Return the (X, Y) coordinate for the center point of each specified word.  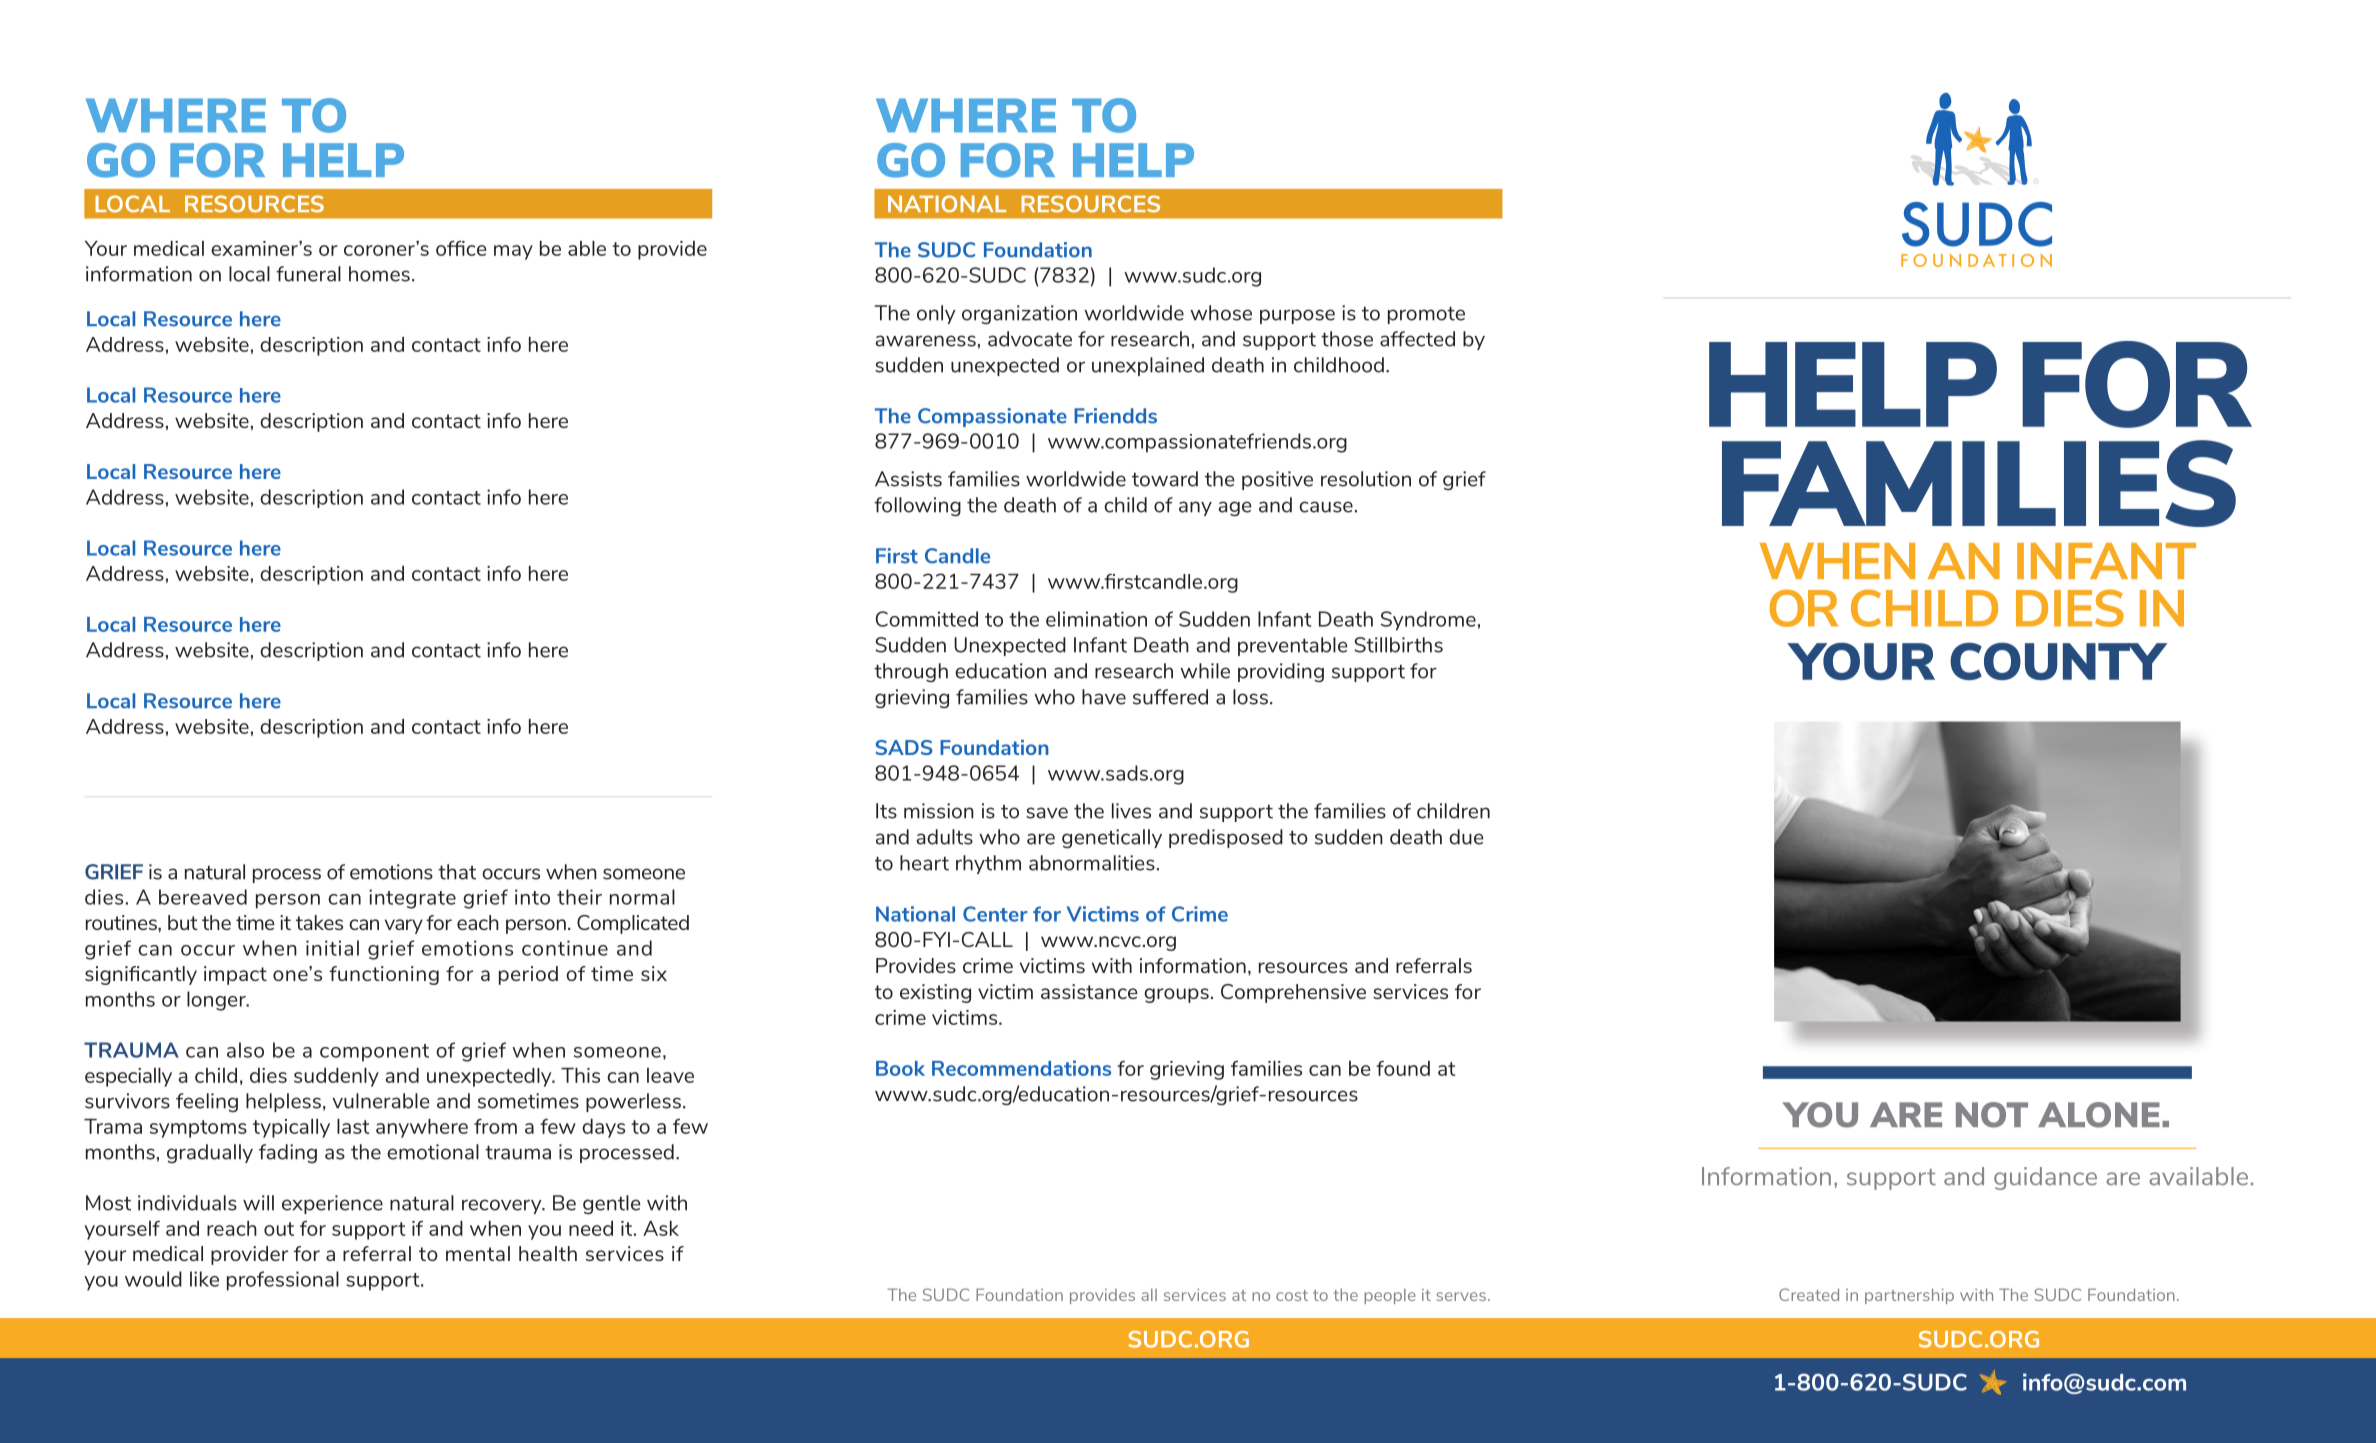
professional (283, 1281)
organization (1019, 314)
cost (1292, 1295)
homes (379, 274)
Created (1809, 1294)
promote (1426, 315)
